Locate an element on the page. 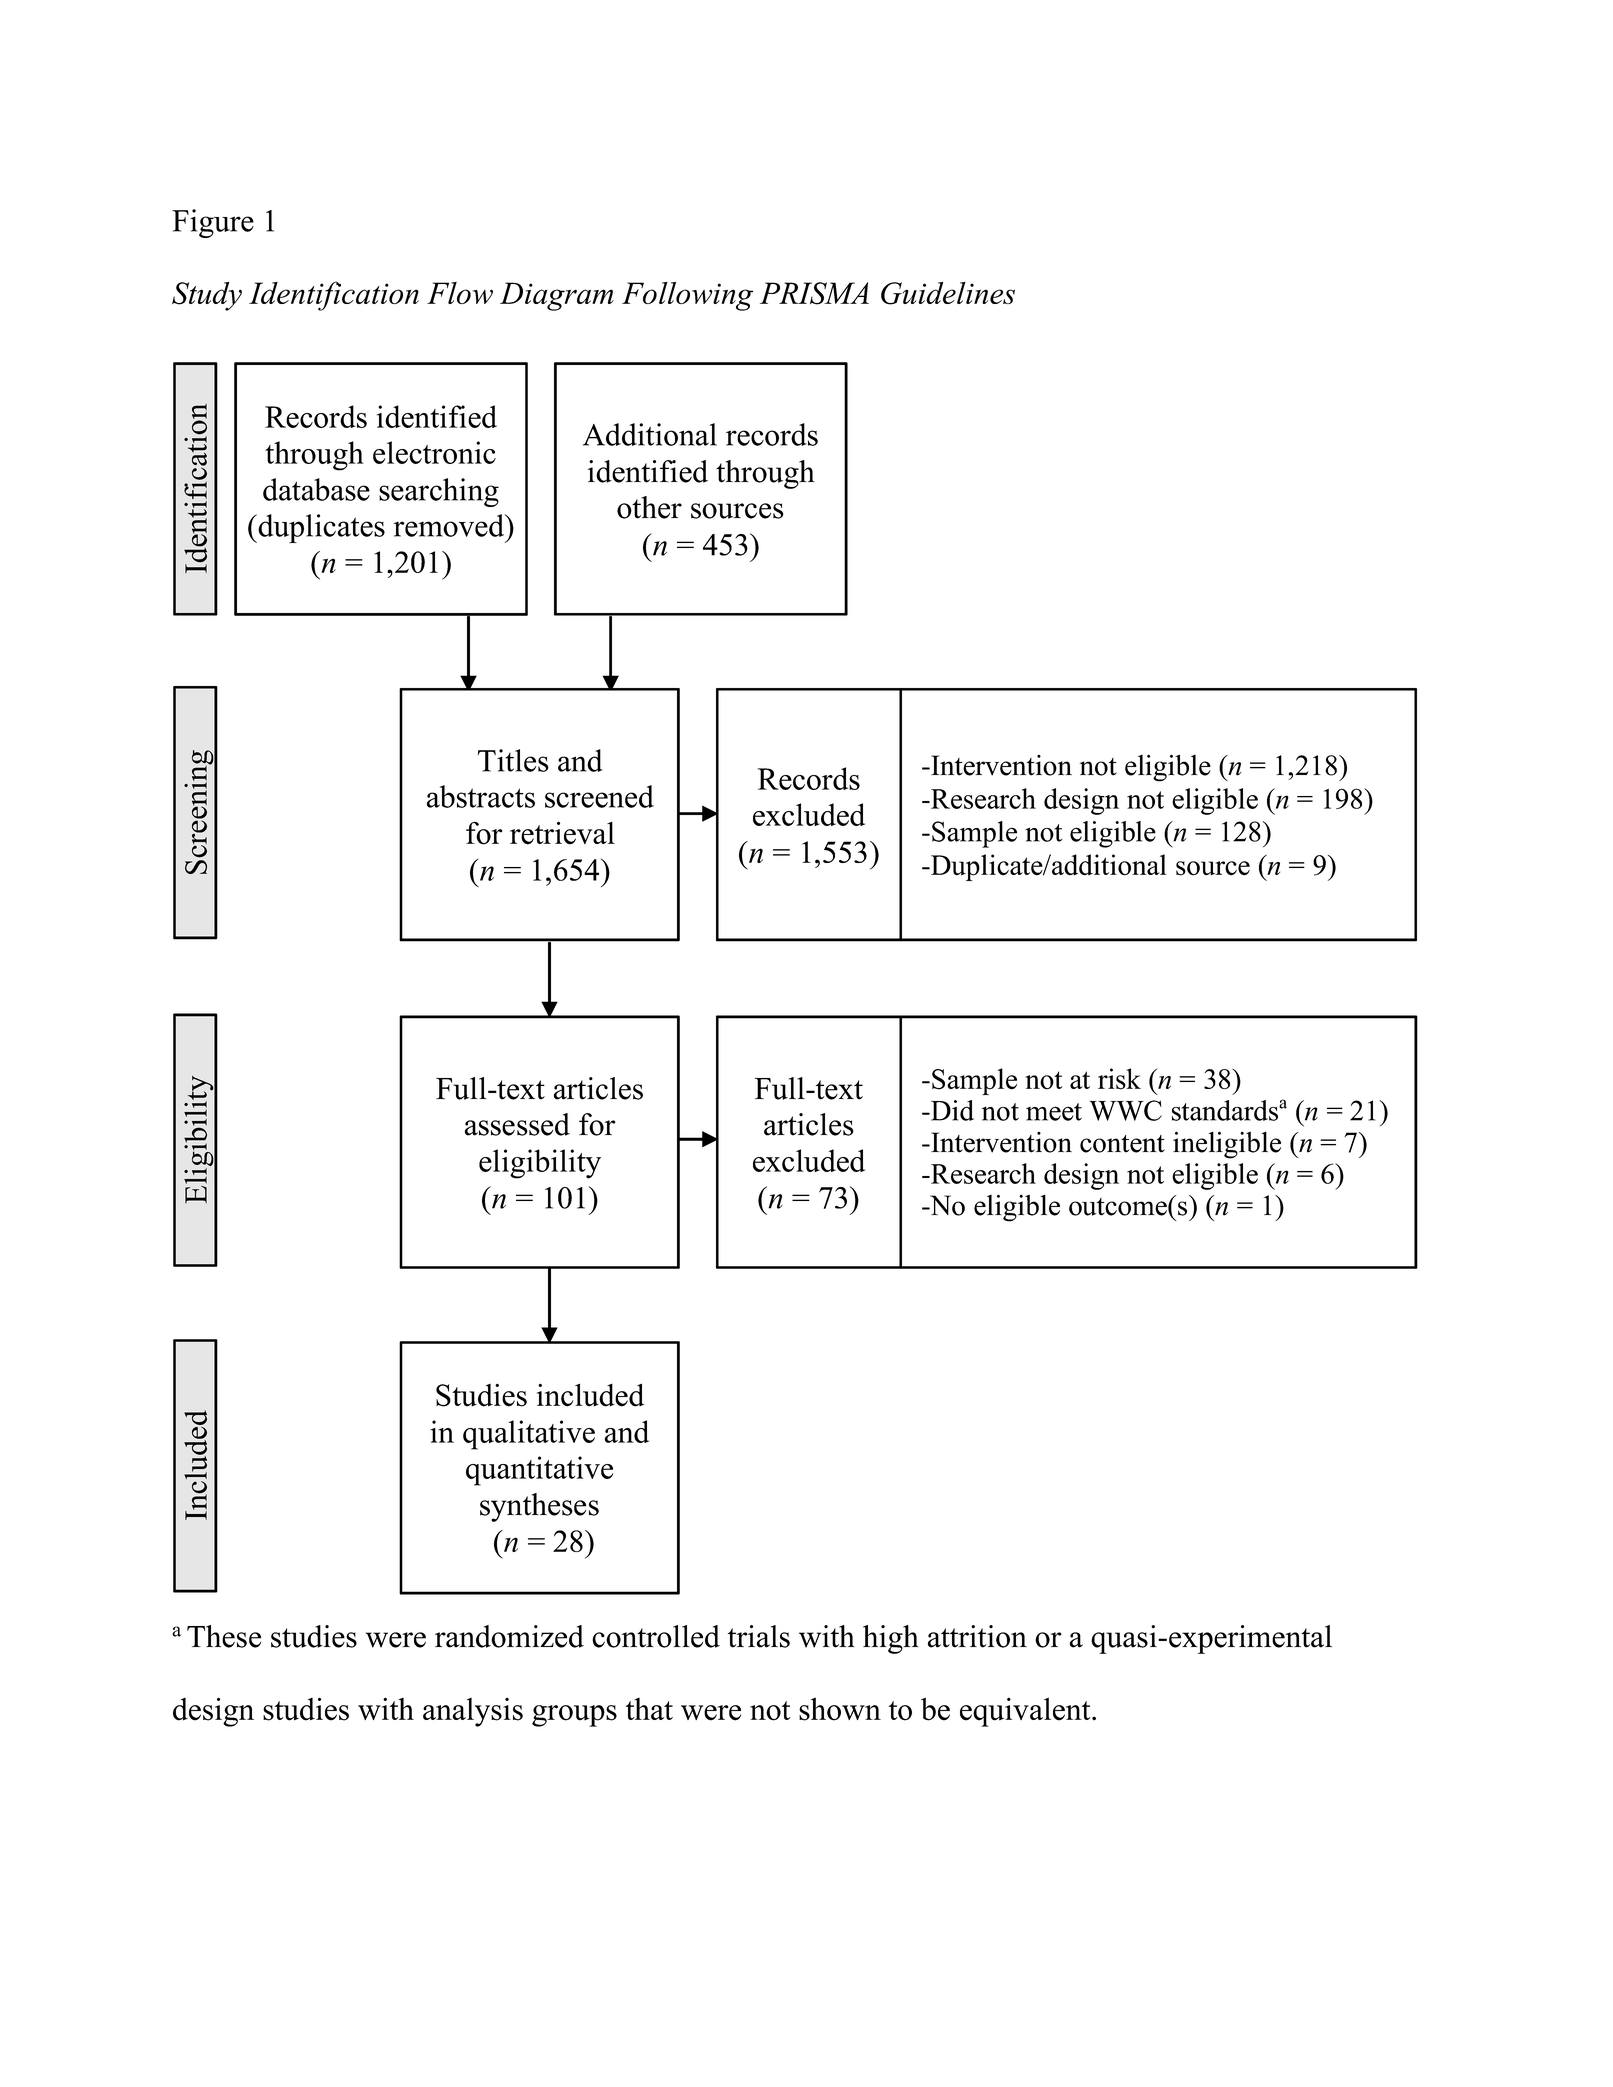  controlled is located at coordinates (656, 1636).
